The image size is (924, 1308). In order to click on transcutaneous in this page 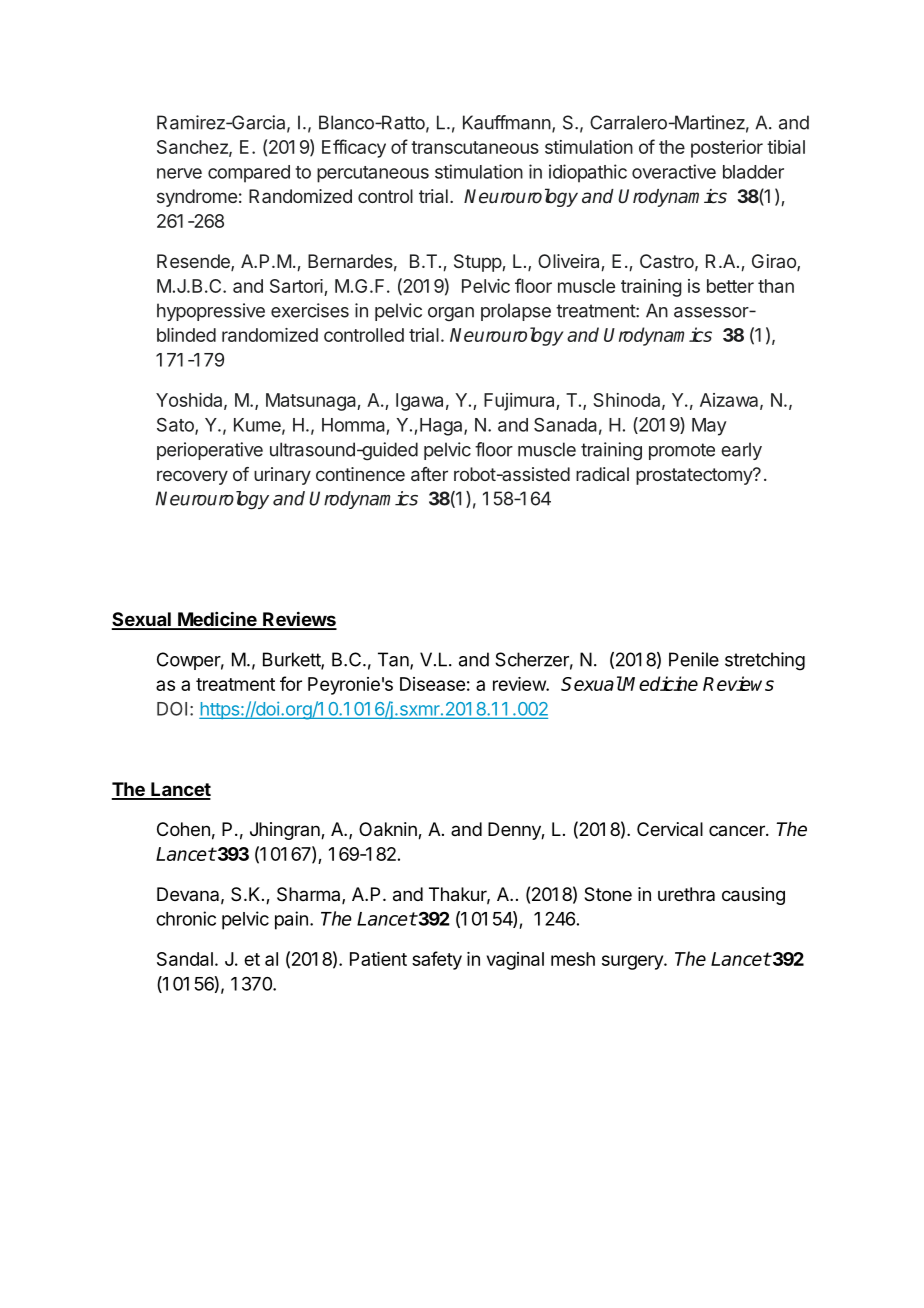, I will do `click(475, 147)`.
